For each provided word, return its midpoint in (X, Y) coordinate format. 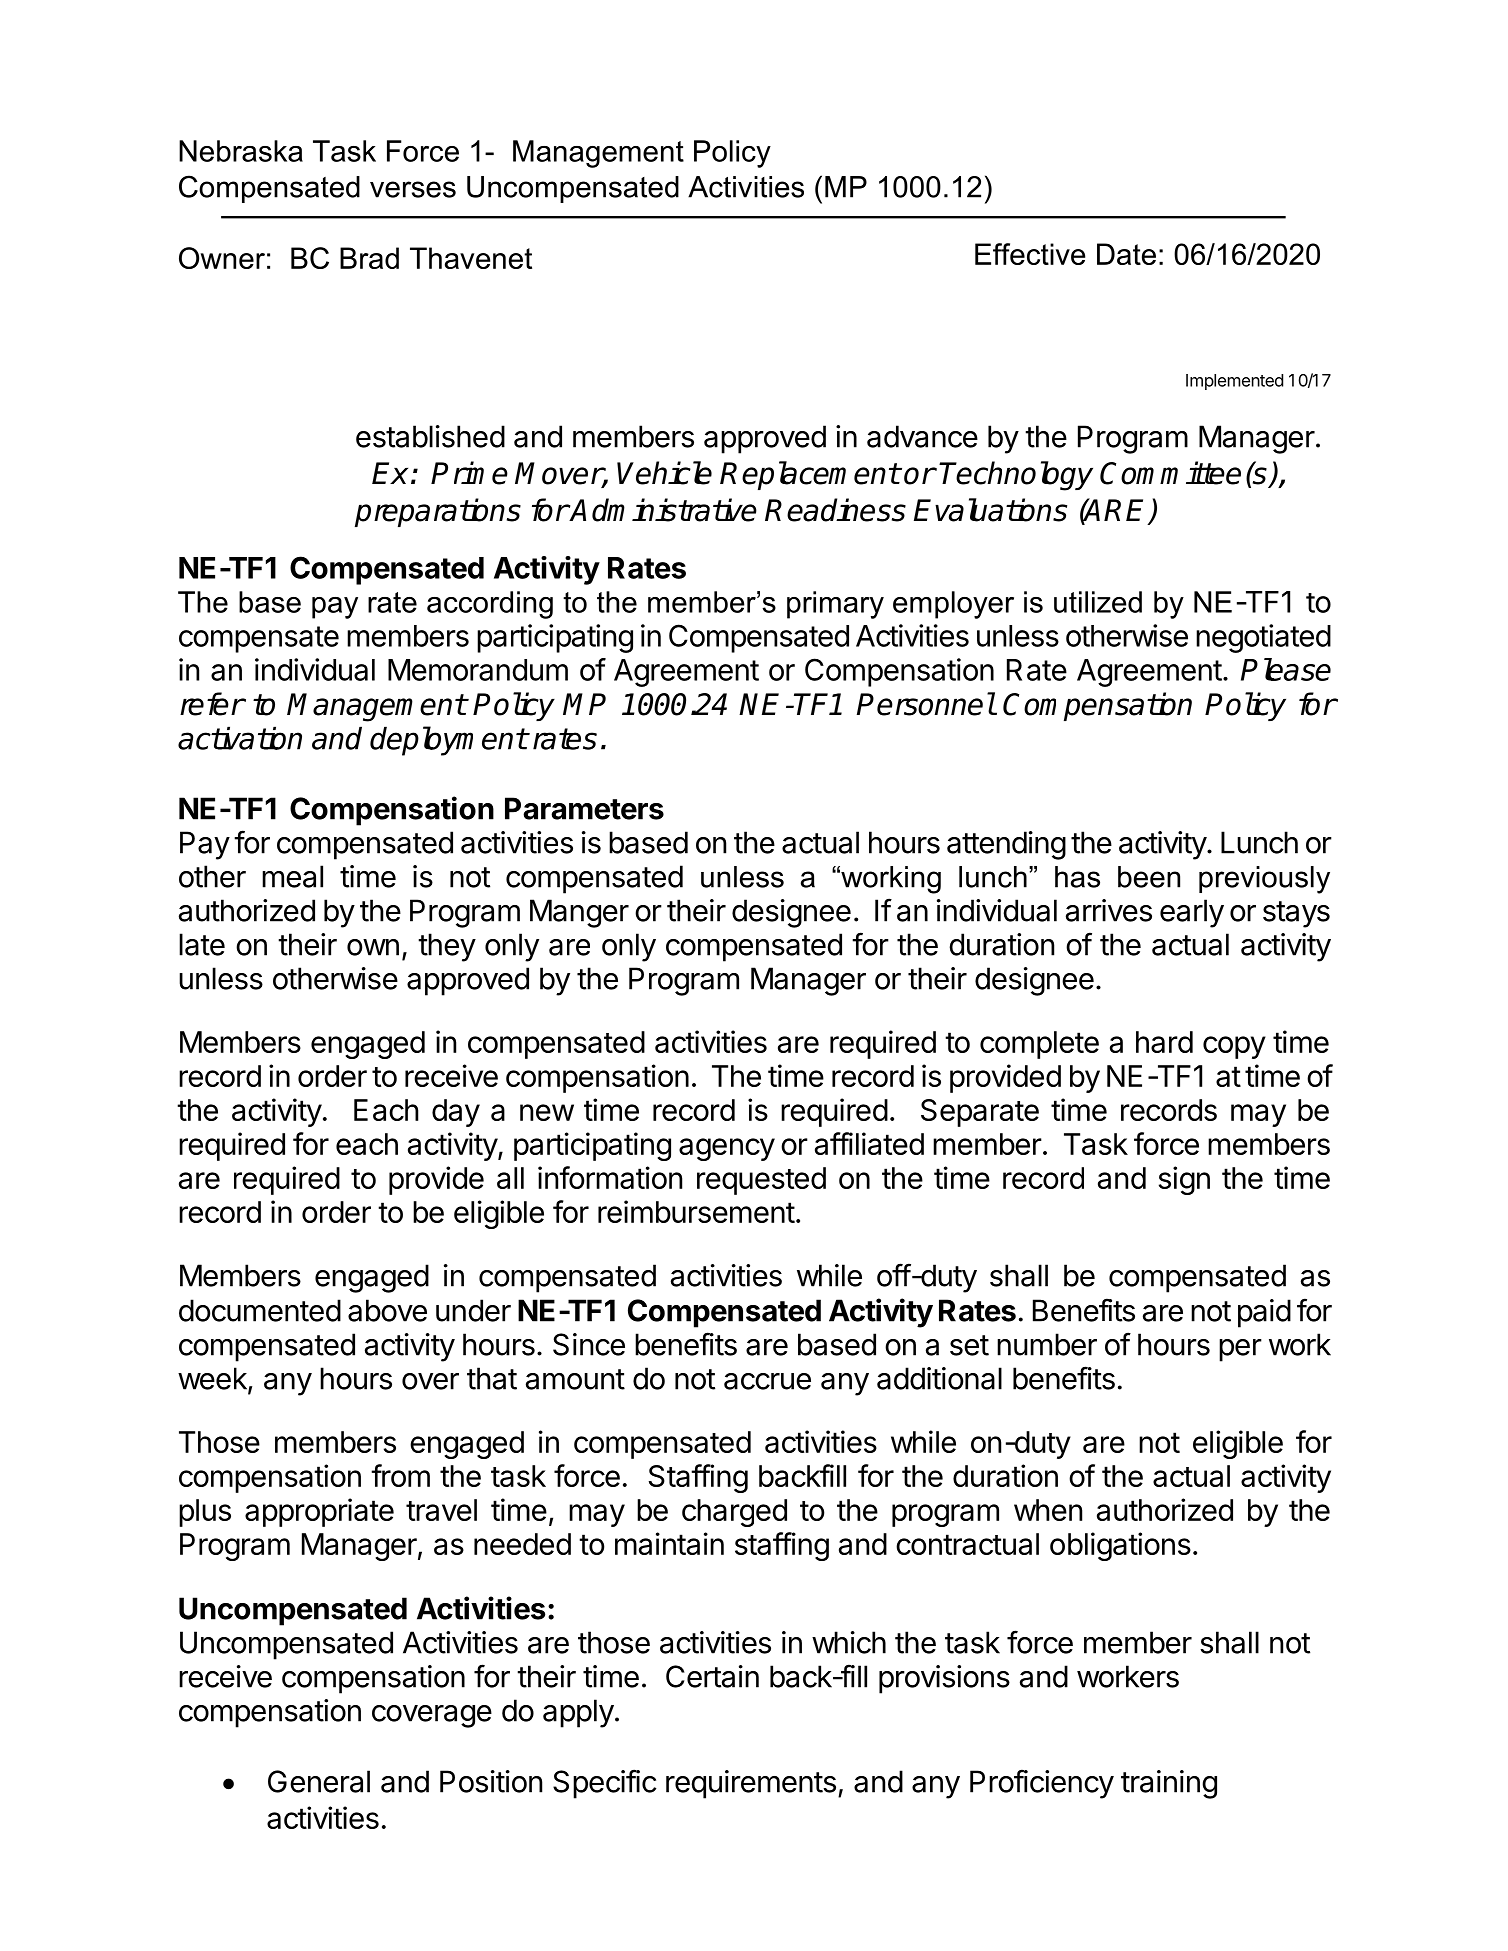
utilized (1098, 602)
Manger (579, 913)
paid (1264, 1313)
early (1192, 913)
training (1169, 1784)
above (387, 1310)
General (319, 1781)
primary (835, 605)
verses (413, 189)
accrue (767, 1381)
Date (1126, 254)
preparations (438, 512)
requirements (751, 1784)
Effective (1030, 254)
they (447, 947)
